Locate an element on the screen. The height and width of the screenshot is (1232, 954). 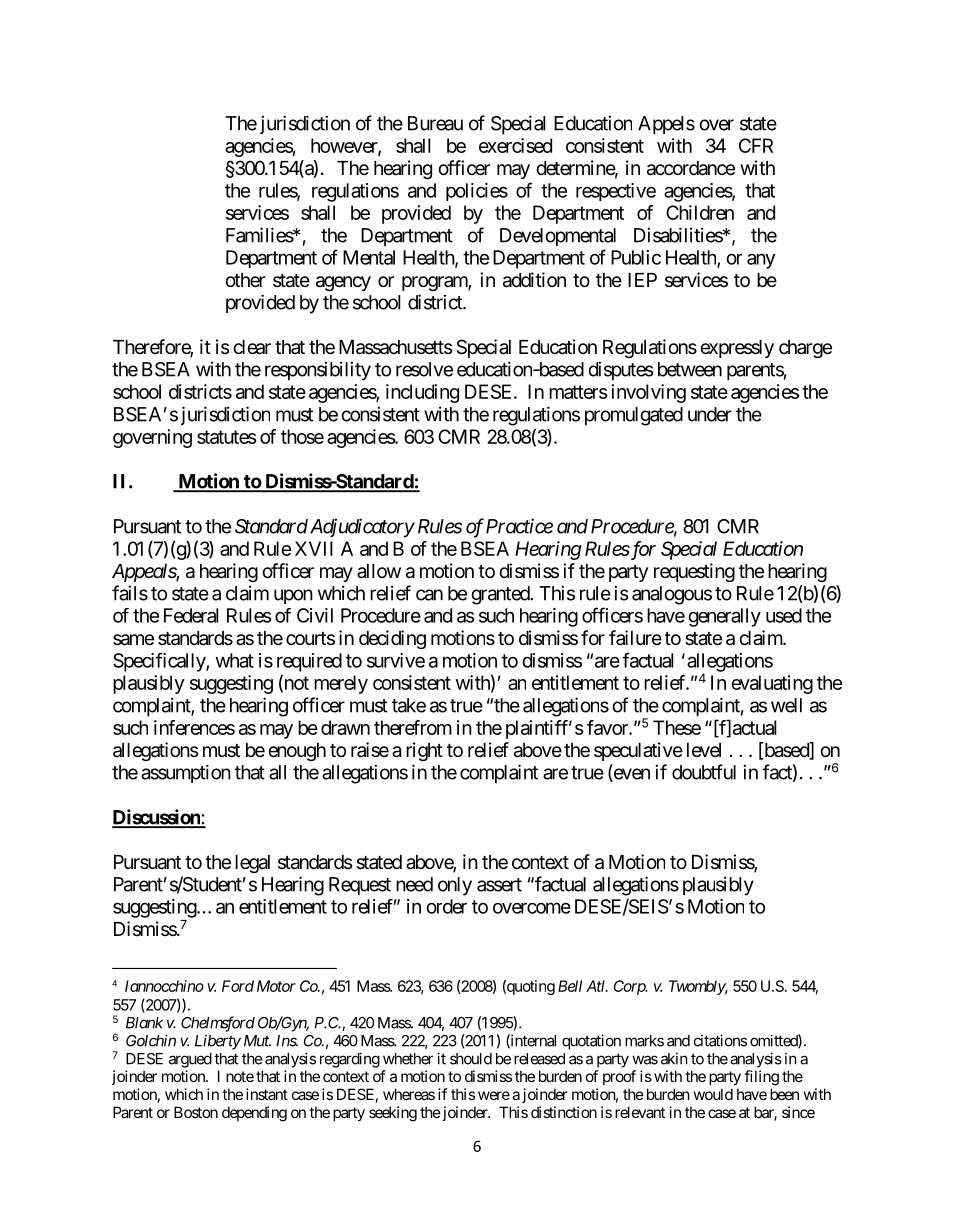
accordance is located at coordinates (691, 168).
